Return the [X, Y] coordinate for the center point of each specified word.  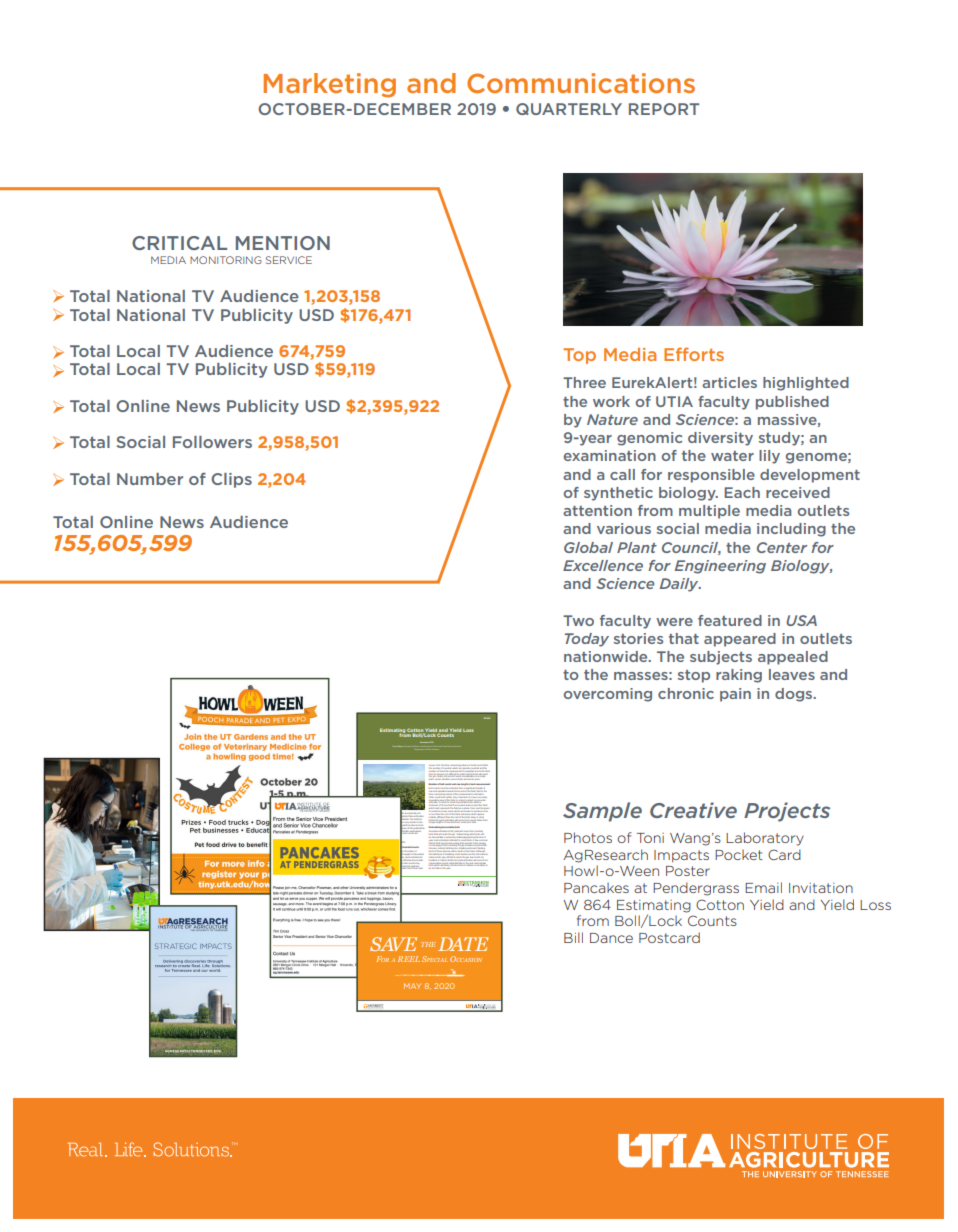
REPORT [664, 109]
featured [730, 620]
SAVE [393, 944]
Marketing [329, 85]
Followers [212, 442]
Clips [231, 480]
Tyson [395, 746]
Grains [450, 746]
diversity [720, 439]
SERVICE [289, 260]
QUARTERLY [569, 109]
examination [610, 455]
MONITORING [225, 260]
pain [735, 695]
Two [578, 620]
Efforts [694, 354]
